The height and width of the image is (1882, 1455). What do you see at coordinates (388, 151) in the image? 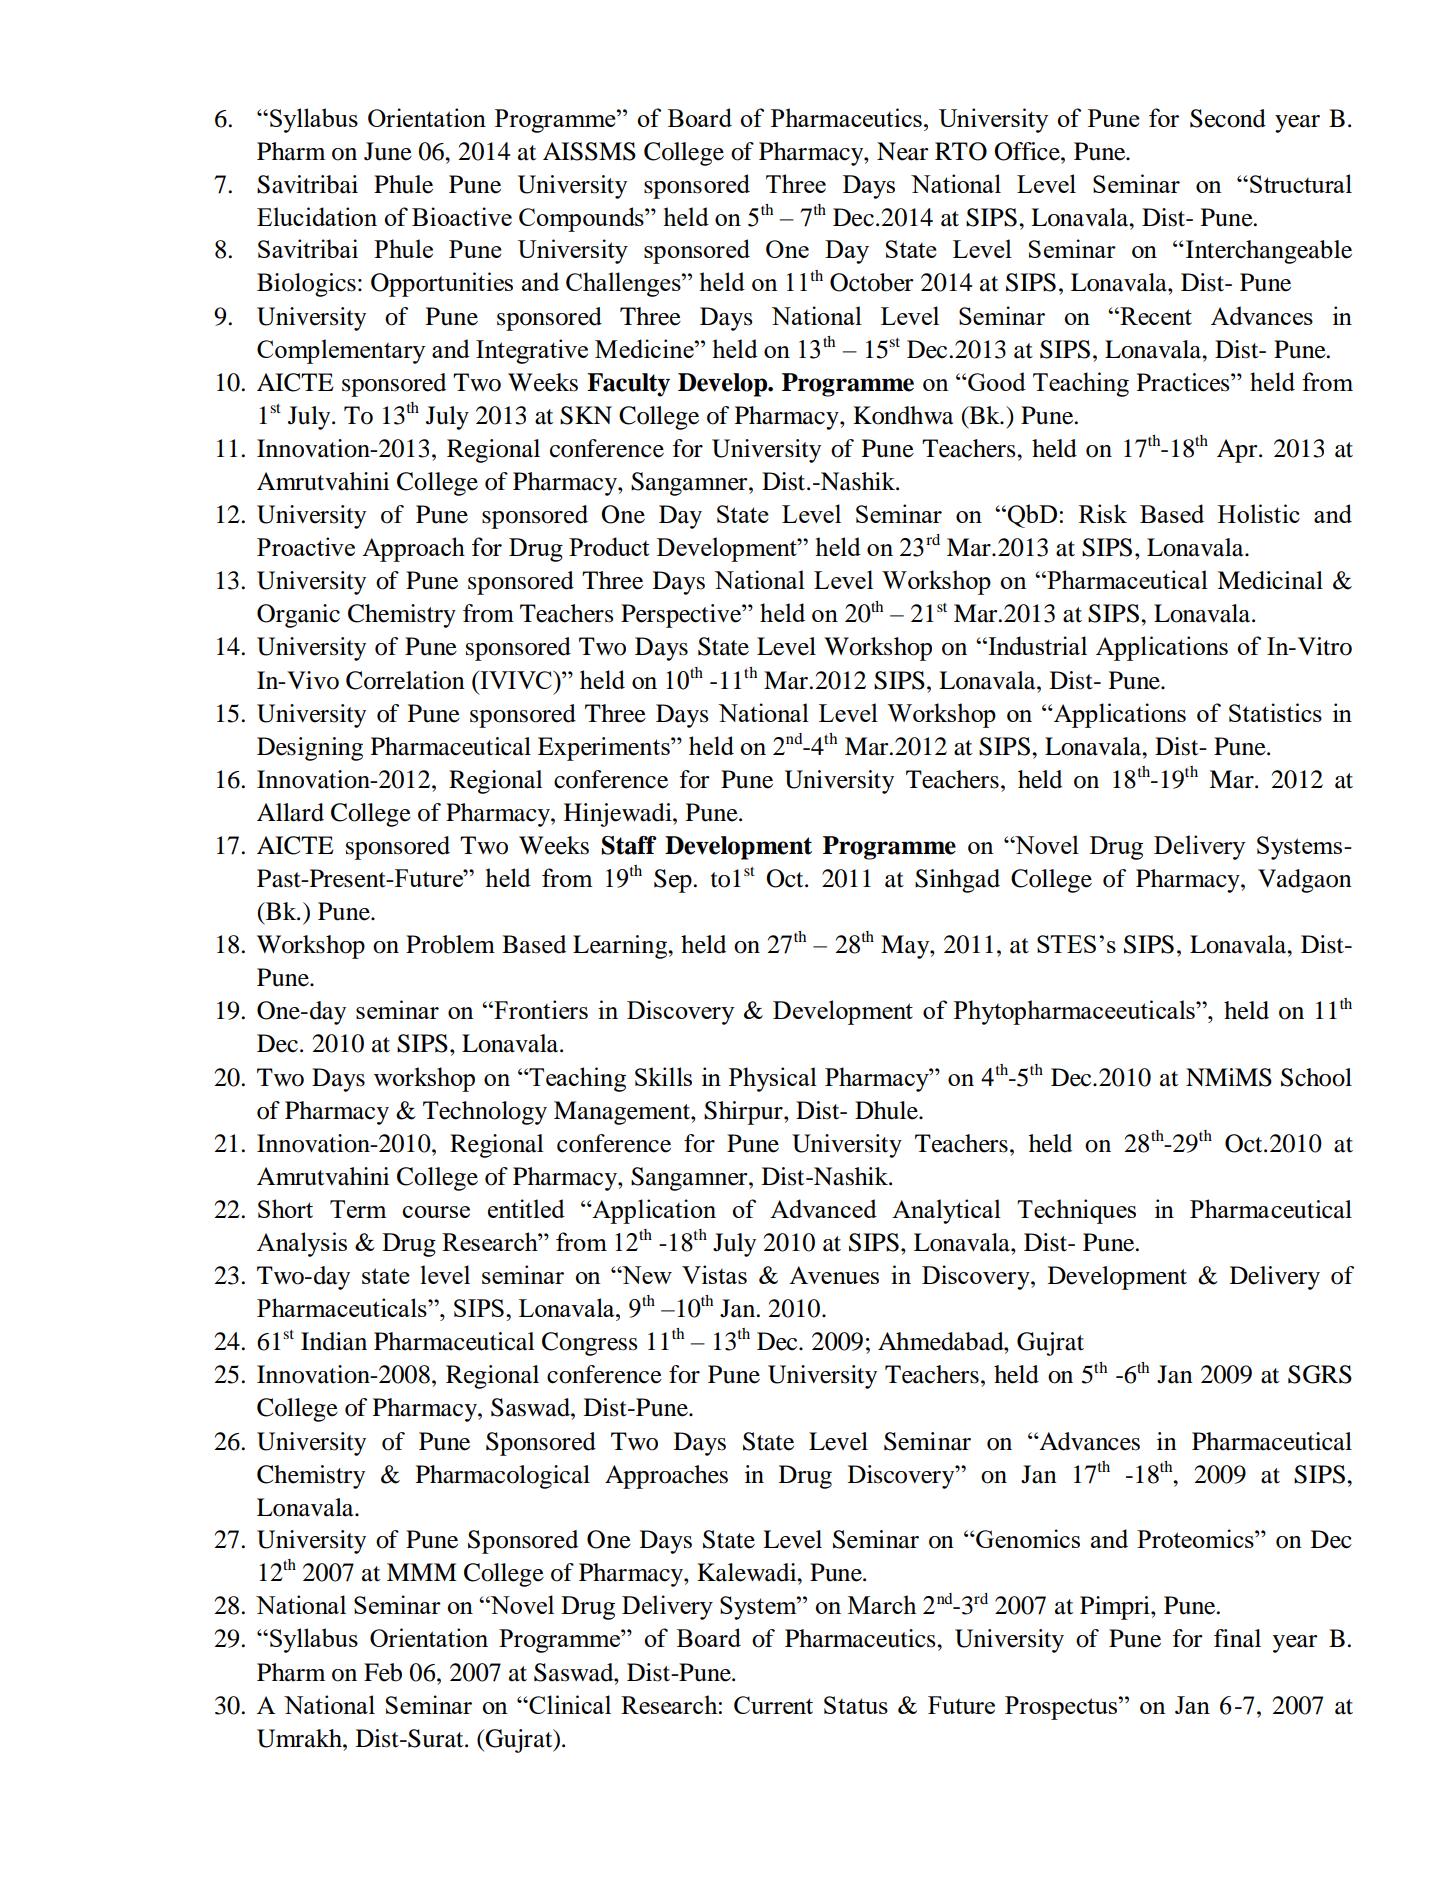
I see `June` at bounding box center [388, 151].
